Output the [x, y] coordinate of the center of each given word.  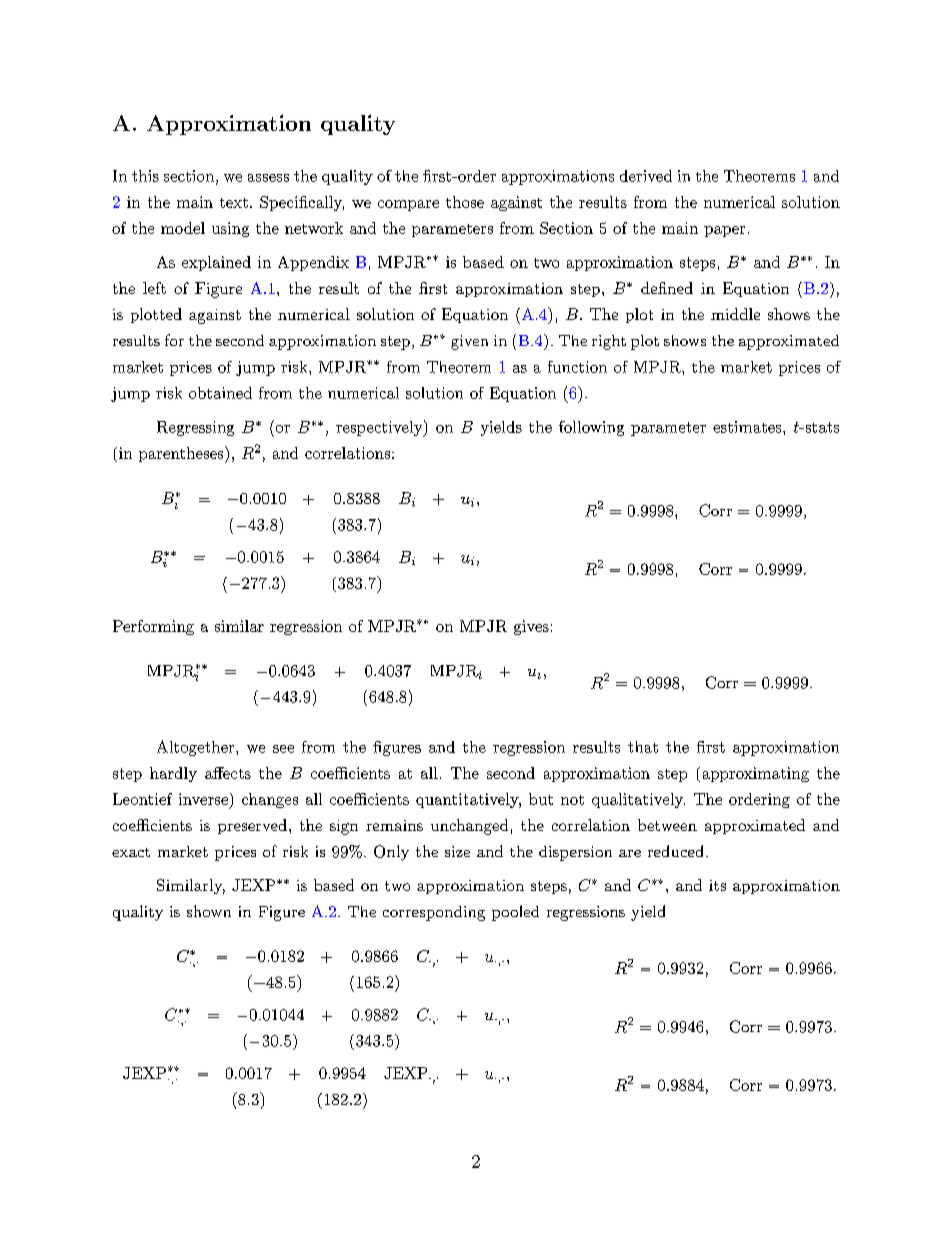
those [465, 202]
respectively [380, 428]
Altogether [197, 748]
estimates [748, 427]
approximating [756, 774]
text [234, 203]
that [643, 747]
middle [735, 314]
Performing [153, 627]
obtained [220, 393]
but [541, 799]
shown [209, 911]
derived [646, 176]
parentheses [182, 454]
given [469, 342]
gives [531, 627]
